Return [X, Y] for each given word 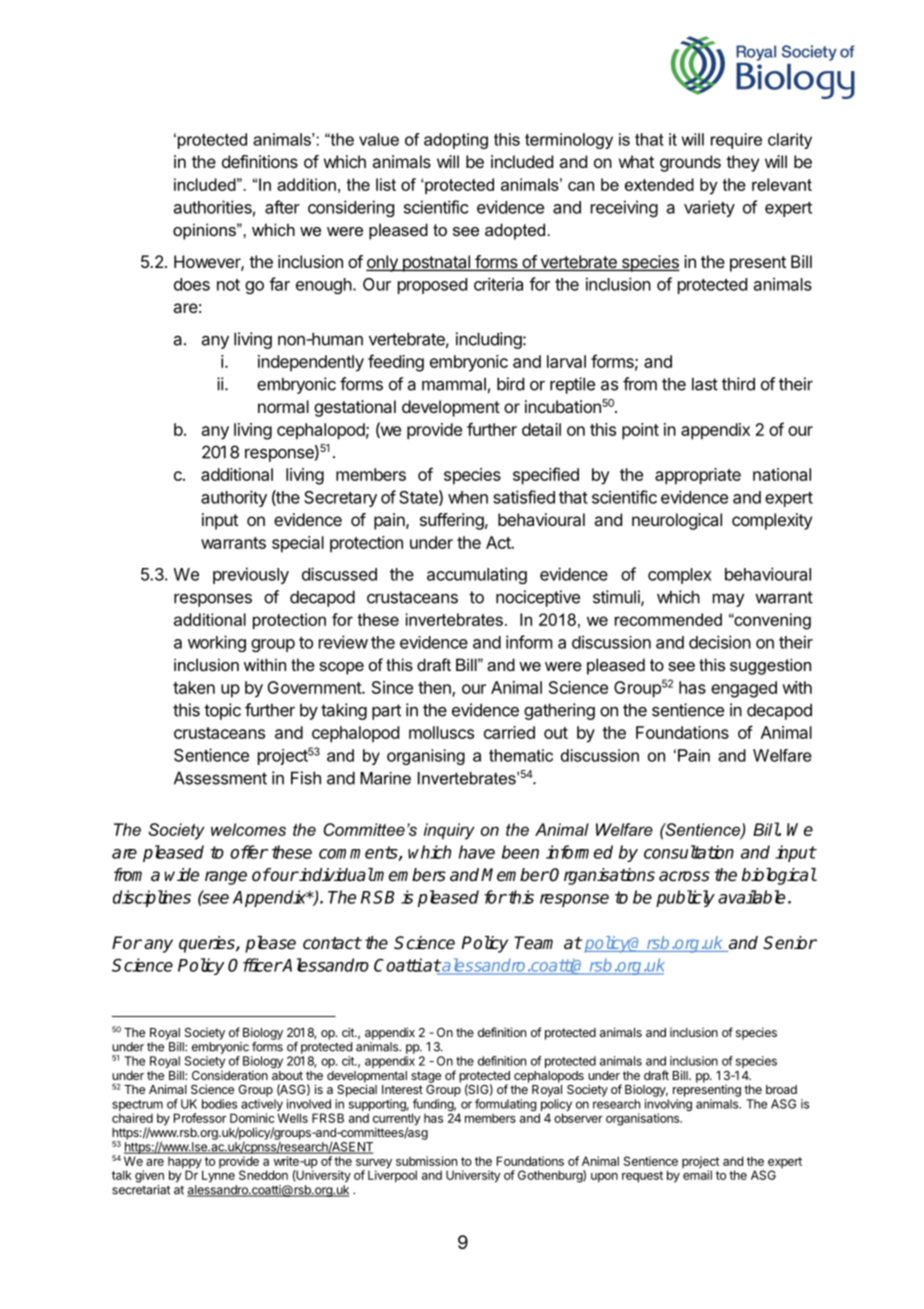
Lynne [218, 1176]
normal [283, 406]
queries [208, 944]
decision [720, 642]
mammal [454, 384]
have [477, 852]
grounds [690, 163]
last [705, 384]
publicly [685, 898]
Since [392, 687]
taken [194, 687]
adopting [456, 141]
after [282, 207]
